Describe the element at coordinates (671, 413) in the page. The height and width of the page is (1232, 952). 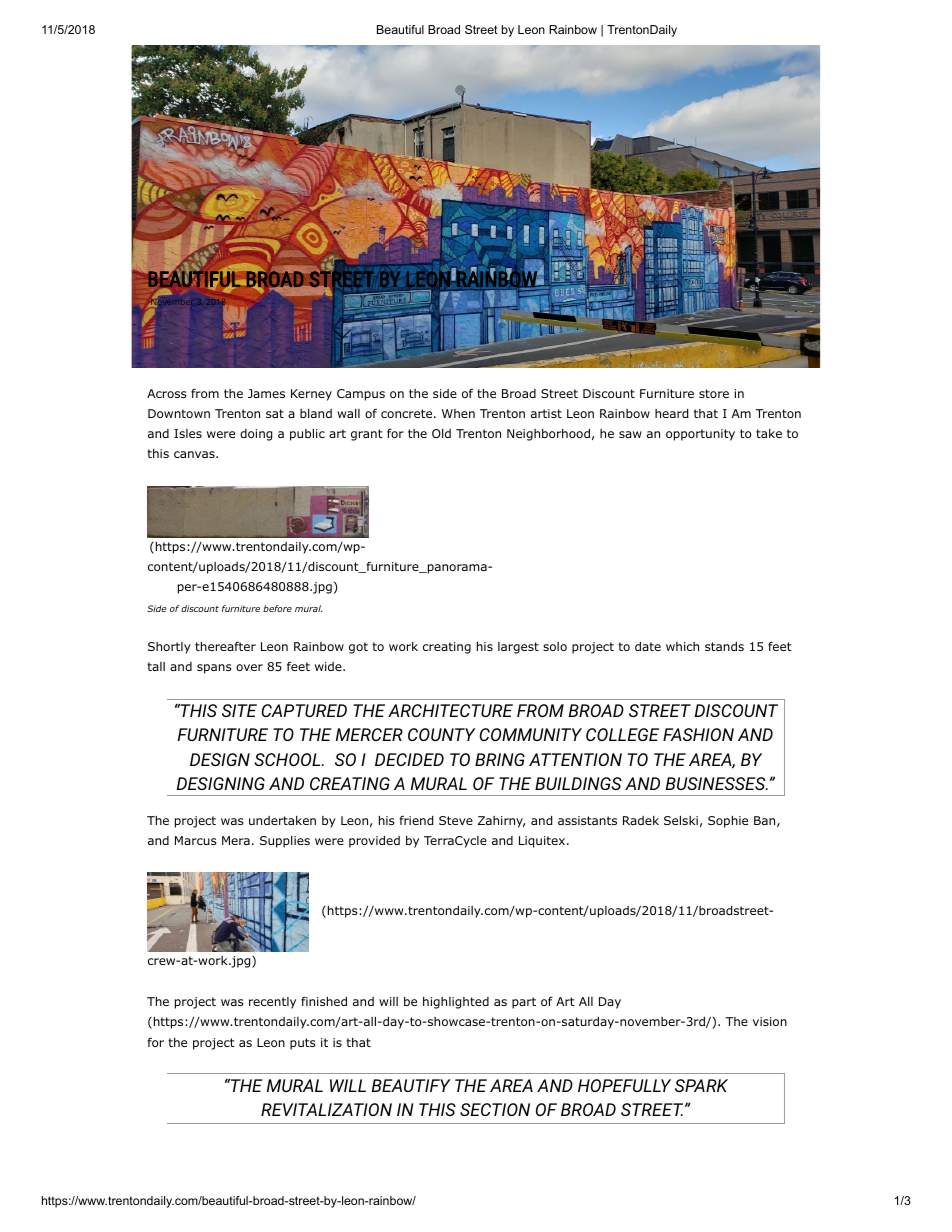
I see `heard` at that location.
